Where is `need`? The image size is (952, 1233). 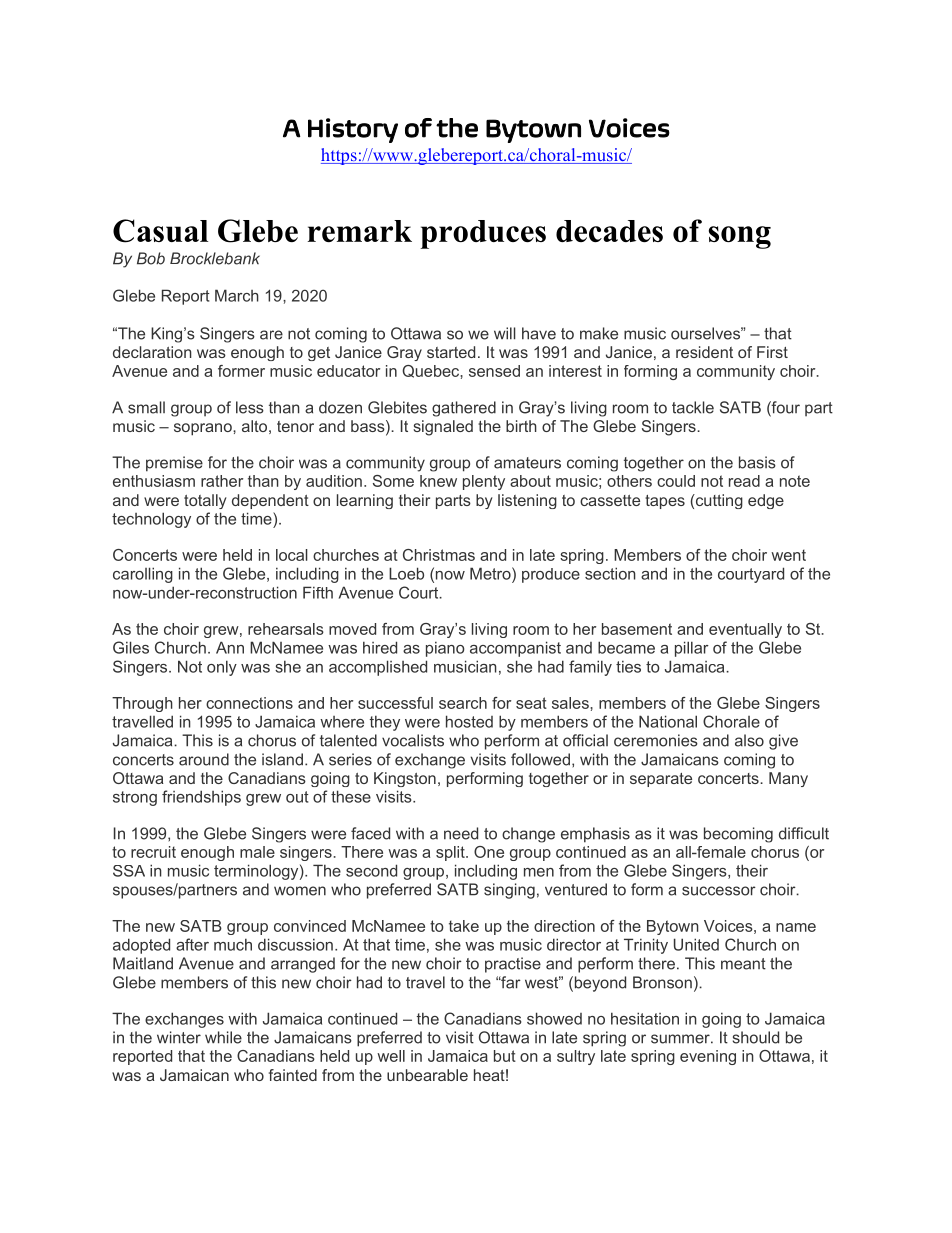
need is located at coordinates (461, 833).
